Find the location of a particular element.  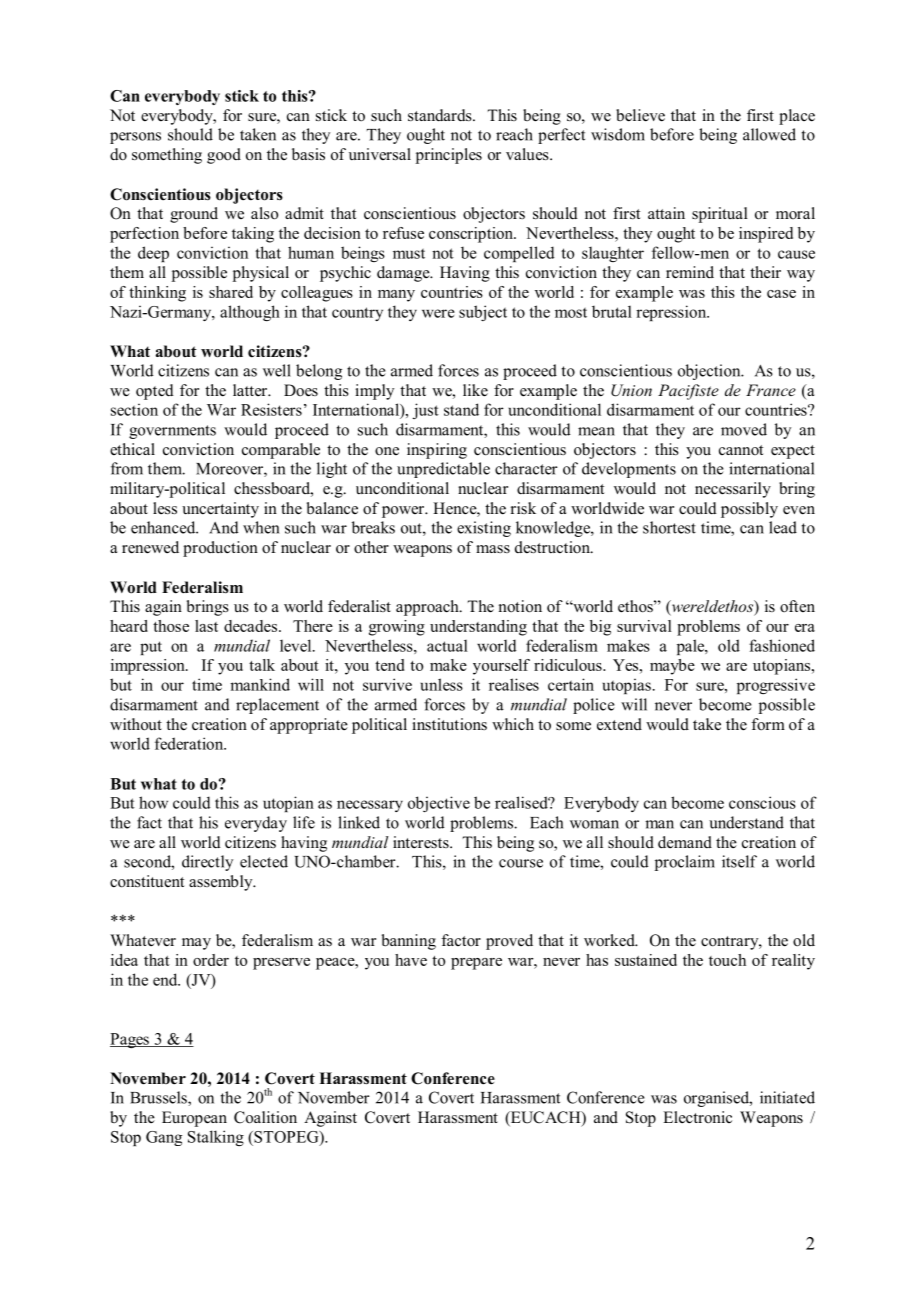

good is located at coordinates (224, 156).
